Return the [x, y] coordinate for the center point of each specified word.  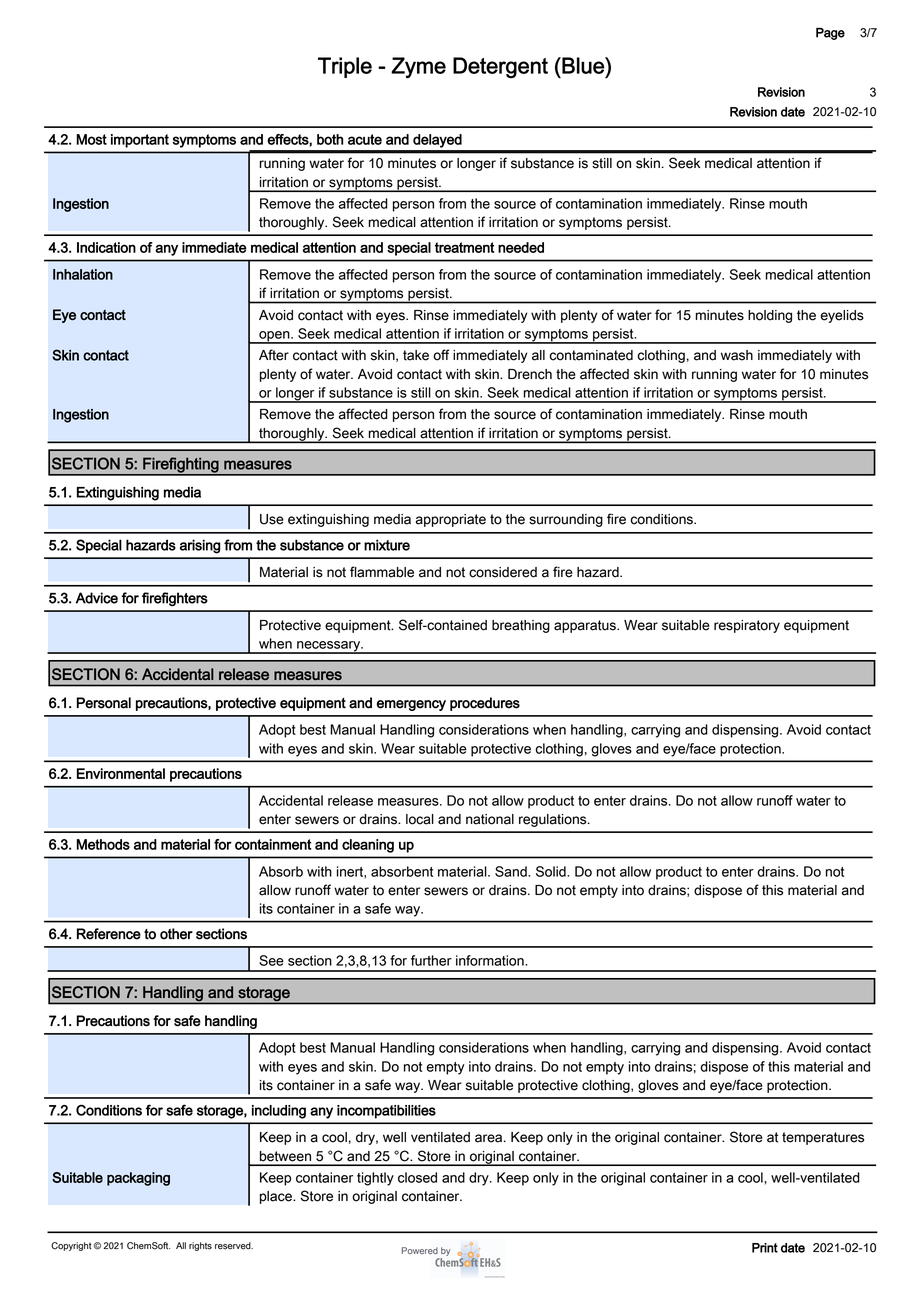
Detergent [500, 67]
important [140, 141]
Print [765, 1248]
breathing [521, 626]
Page [830, 33]
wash [737, 355]
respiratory [747, 626]
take [416, 355]
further [431, 960]
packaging [138, 1179]
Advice [97, 598]
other [176, 934]
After [274, 355]
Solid [552, 871]
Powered [420, 1250]
